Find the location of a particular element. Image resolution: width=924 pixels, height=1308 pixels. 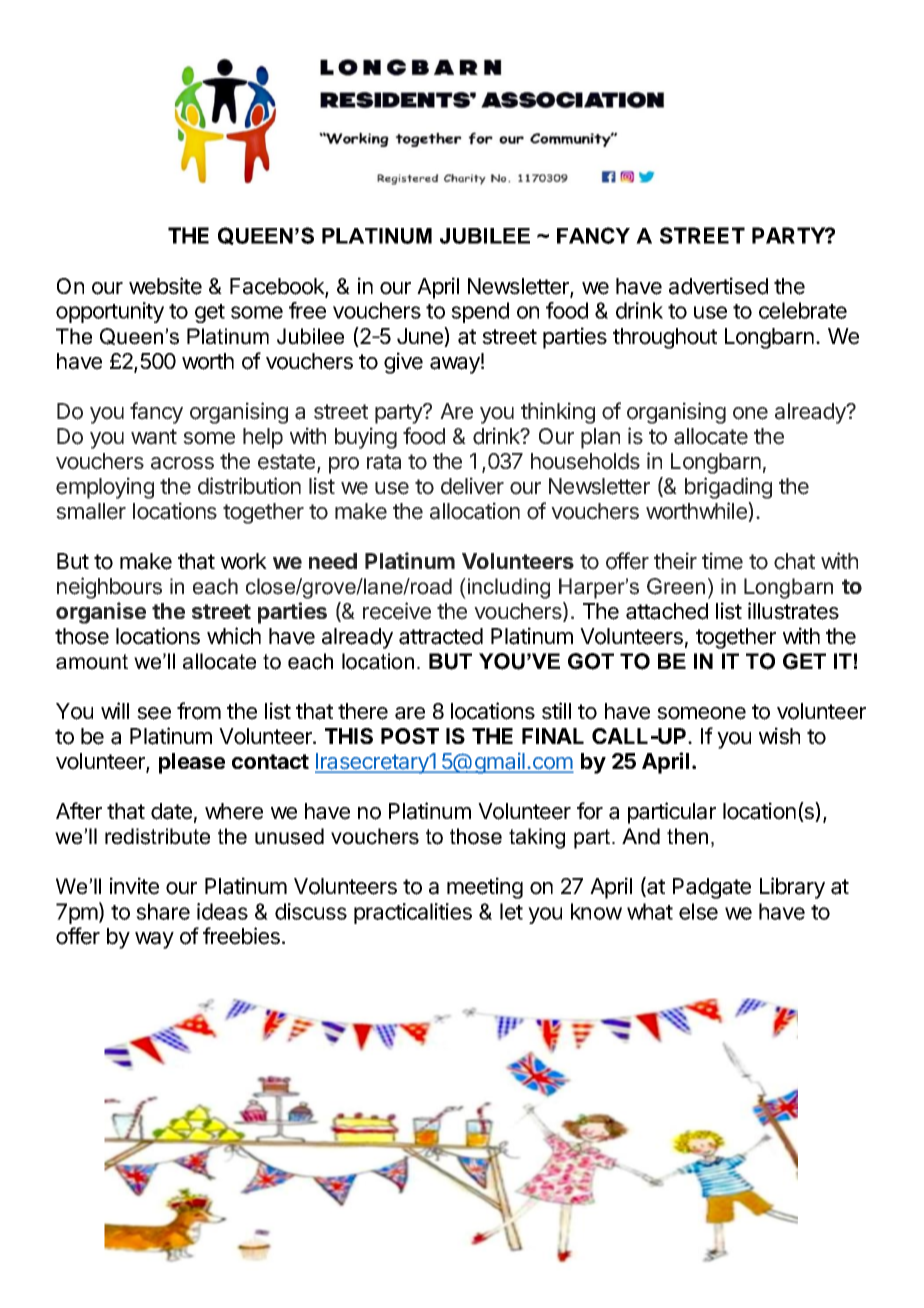

deliver is located at coordinates (472, 486).
